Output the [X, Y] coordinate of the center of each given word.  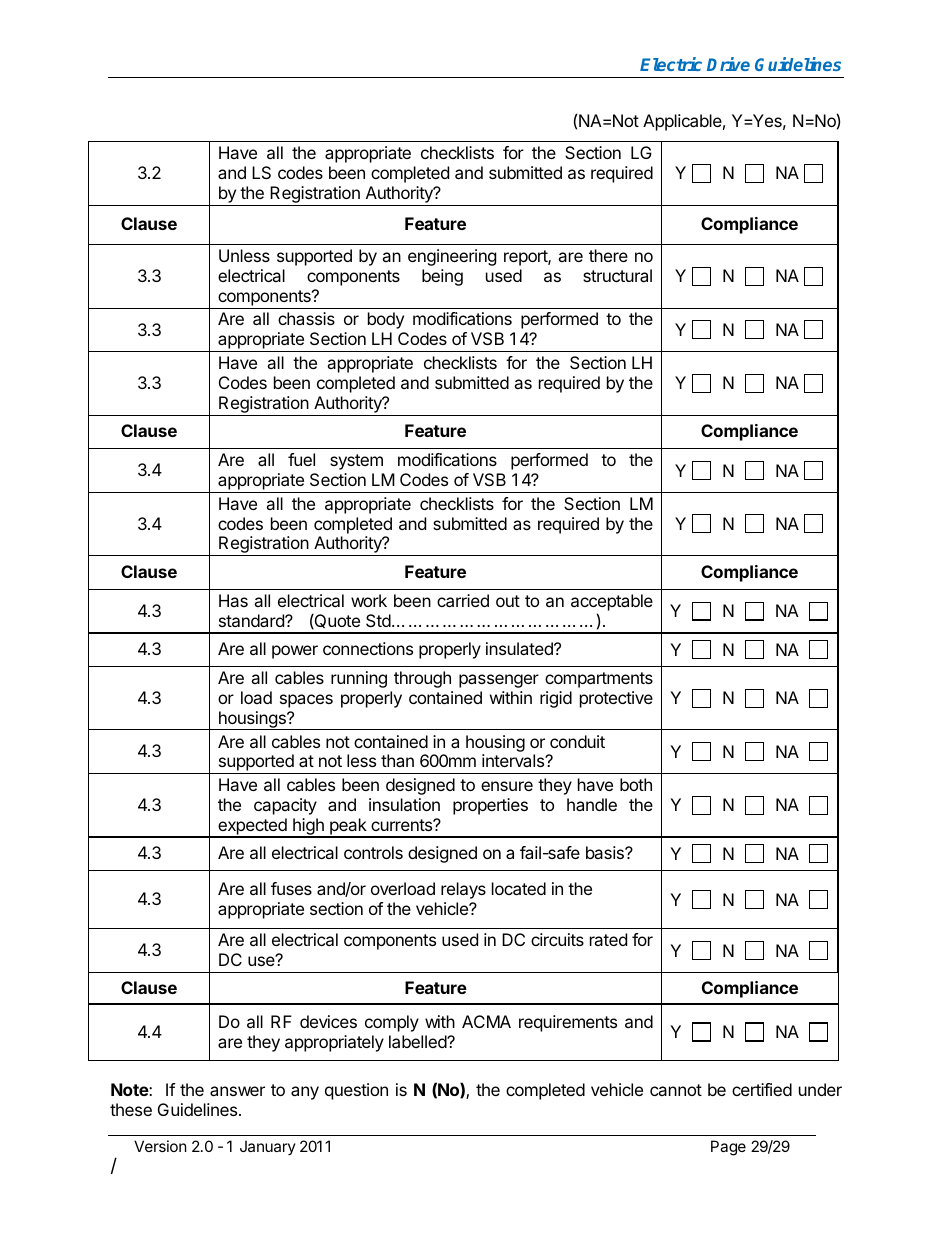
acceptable [612, 602]
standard [252, 620]
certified [762, 1089]
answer [237, 1091]
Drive [728, 64]
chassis [306, 318]
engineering [452, 257]
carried [463, 600]
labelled [418, 1041]
